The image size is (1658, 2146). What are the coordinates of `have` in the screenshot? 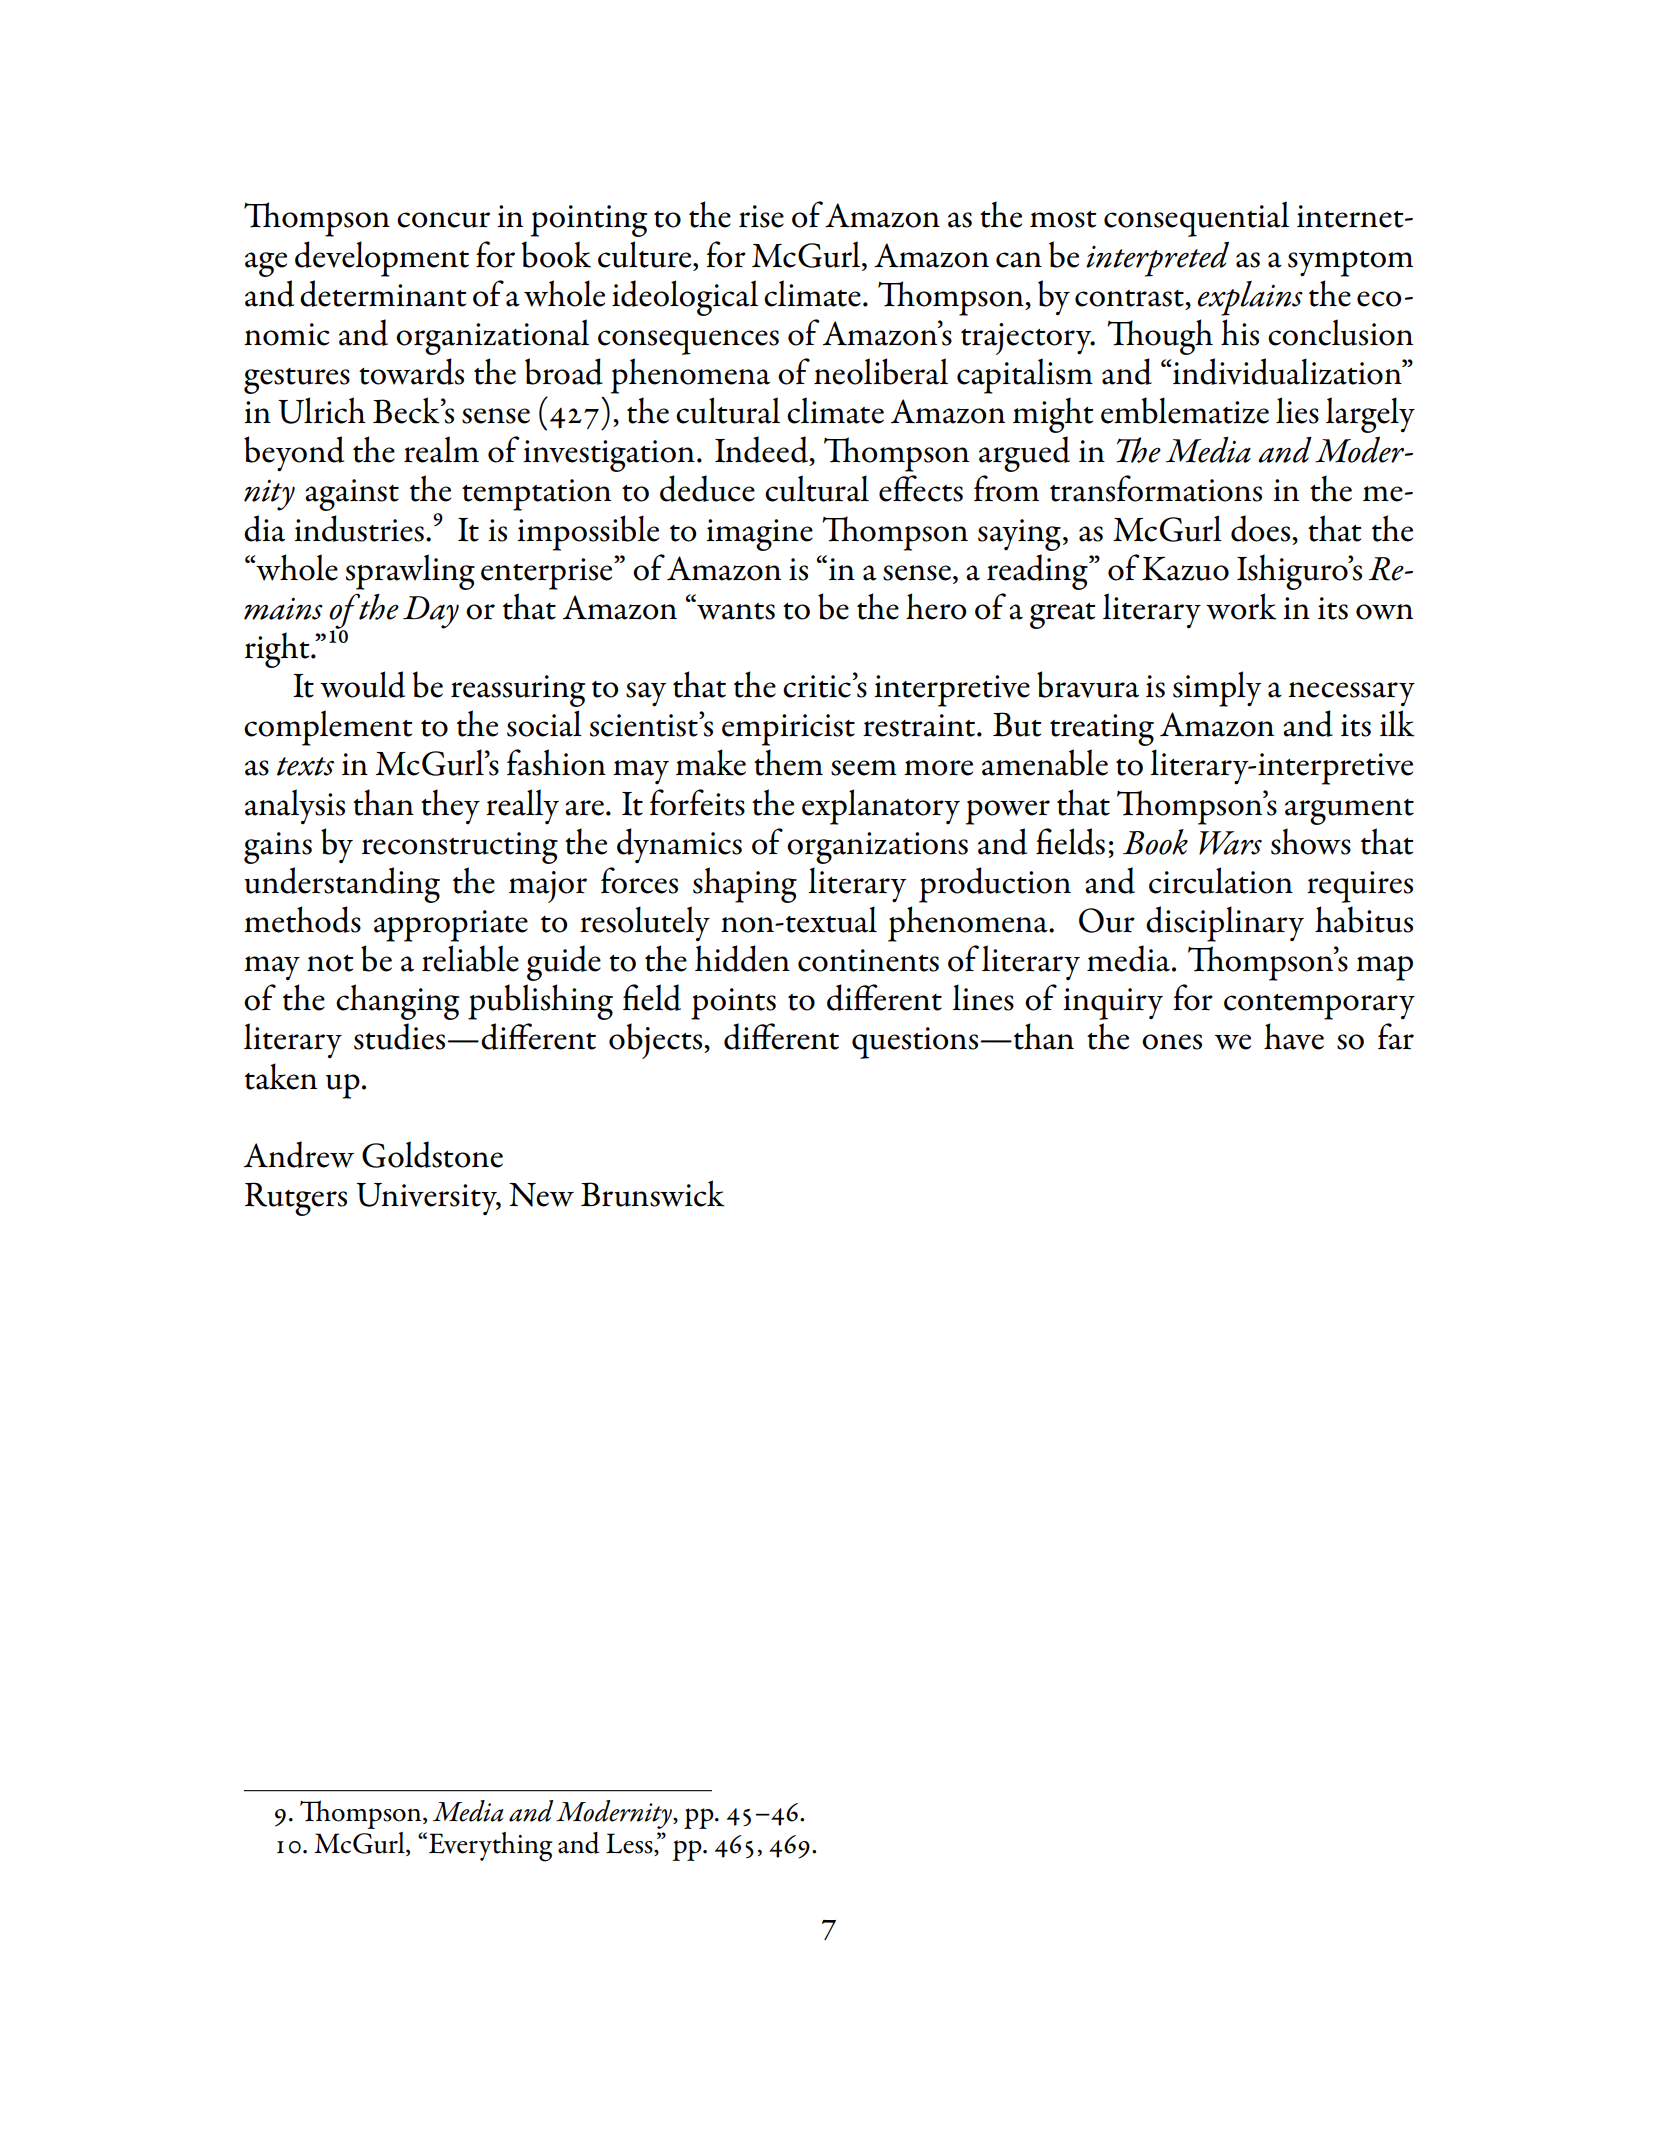 It's located at (1294, 1036).
